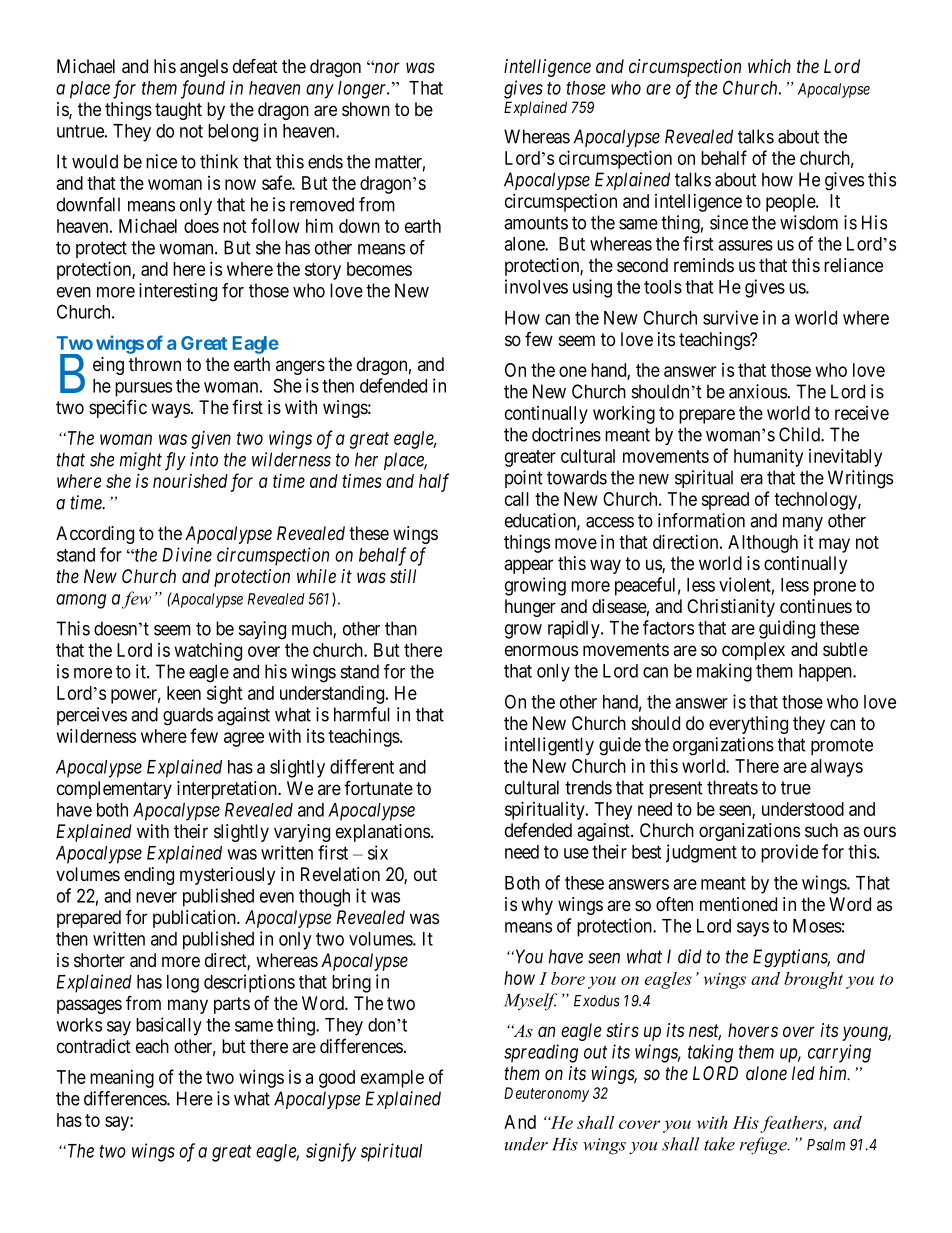 The width and height of the screenshot is (952, 1233). I want to click on anxious, so click(758, 391).
